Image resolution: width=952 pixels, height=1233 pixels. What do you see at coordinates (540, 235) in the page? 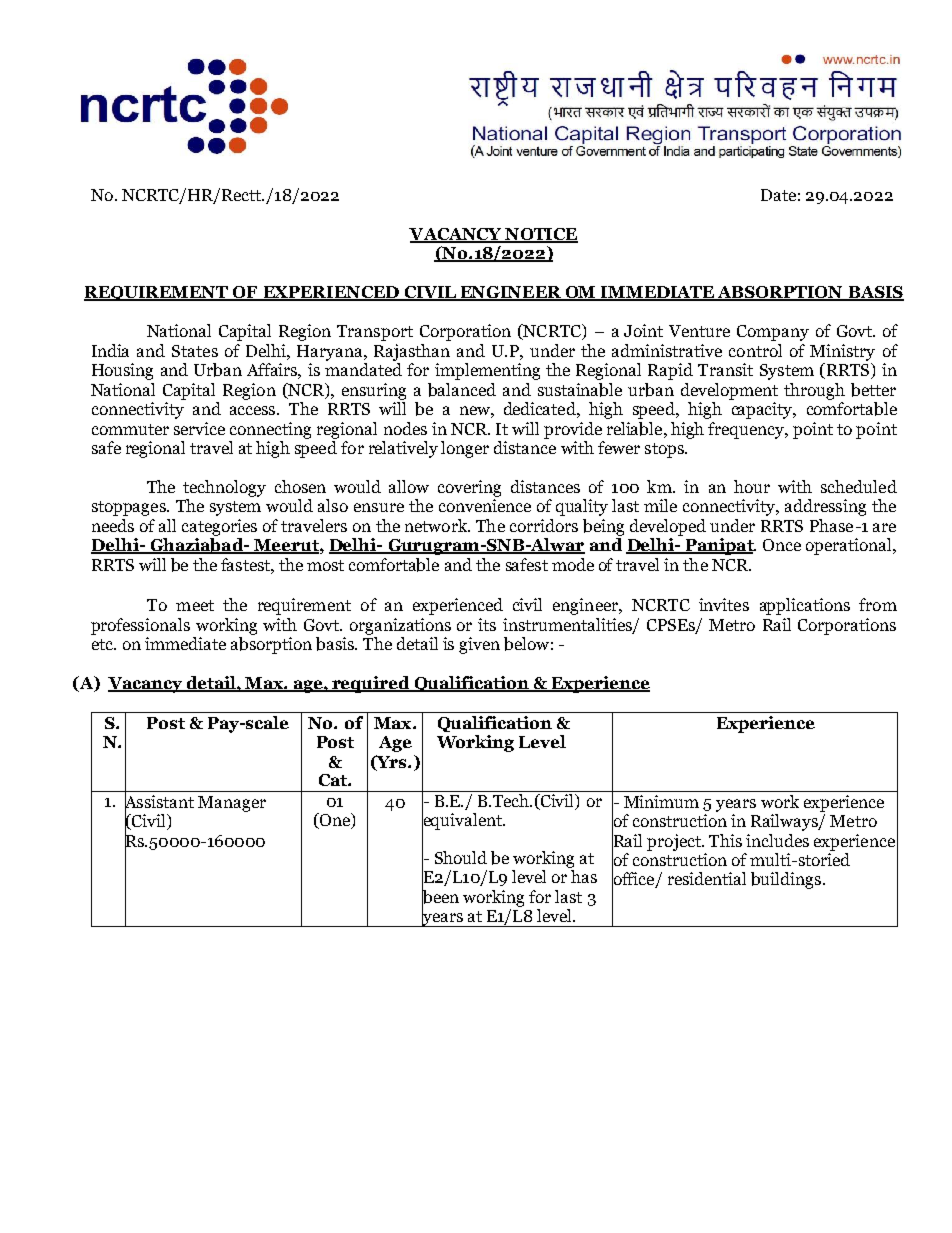
I see `NOTICE` at bounding box center [540, 235].
